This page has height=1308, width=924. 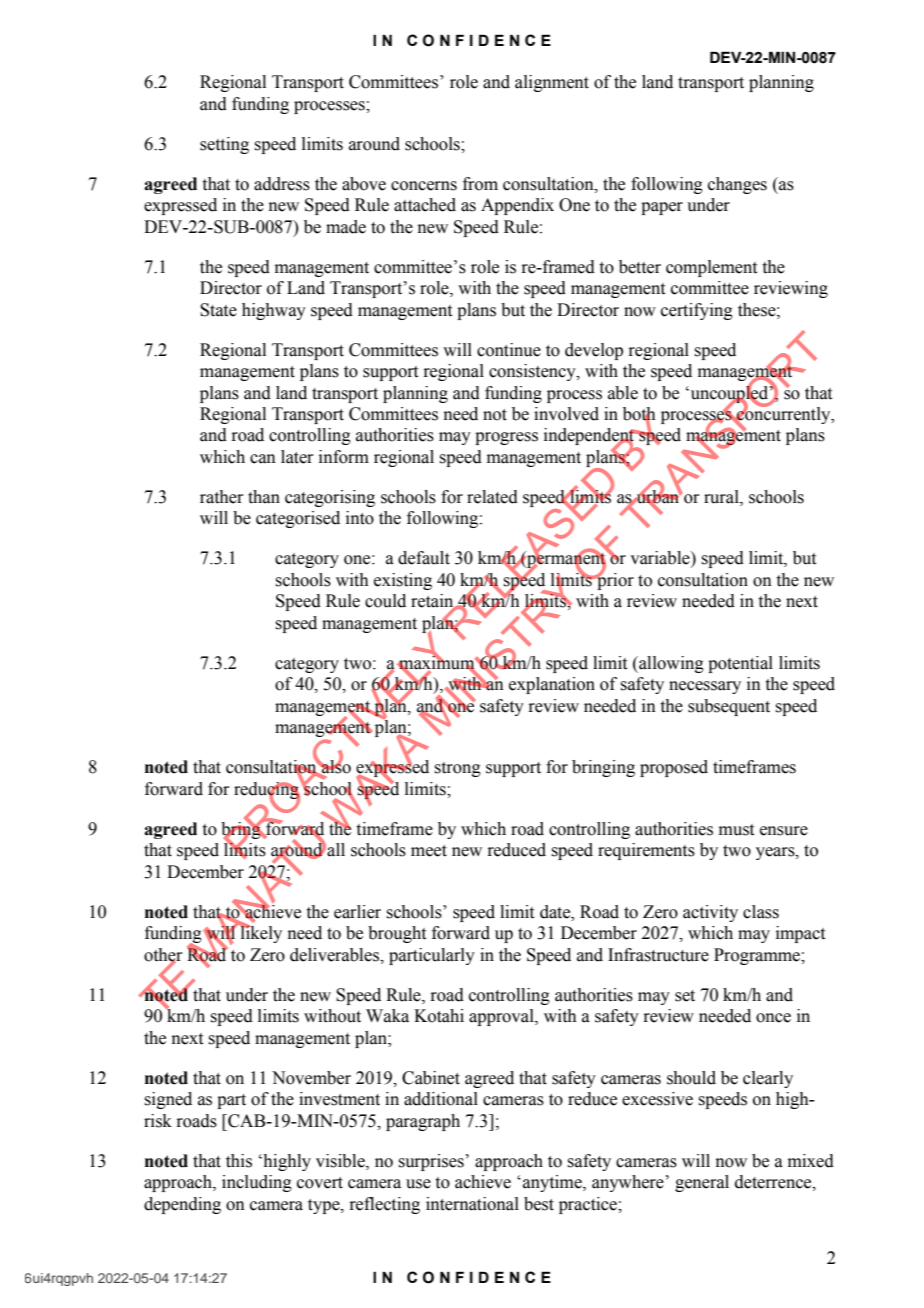 What do you see at coordinates (403, 581) in the page?
I see `existing` at bounding box center [403, 581].
